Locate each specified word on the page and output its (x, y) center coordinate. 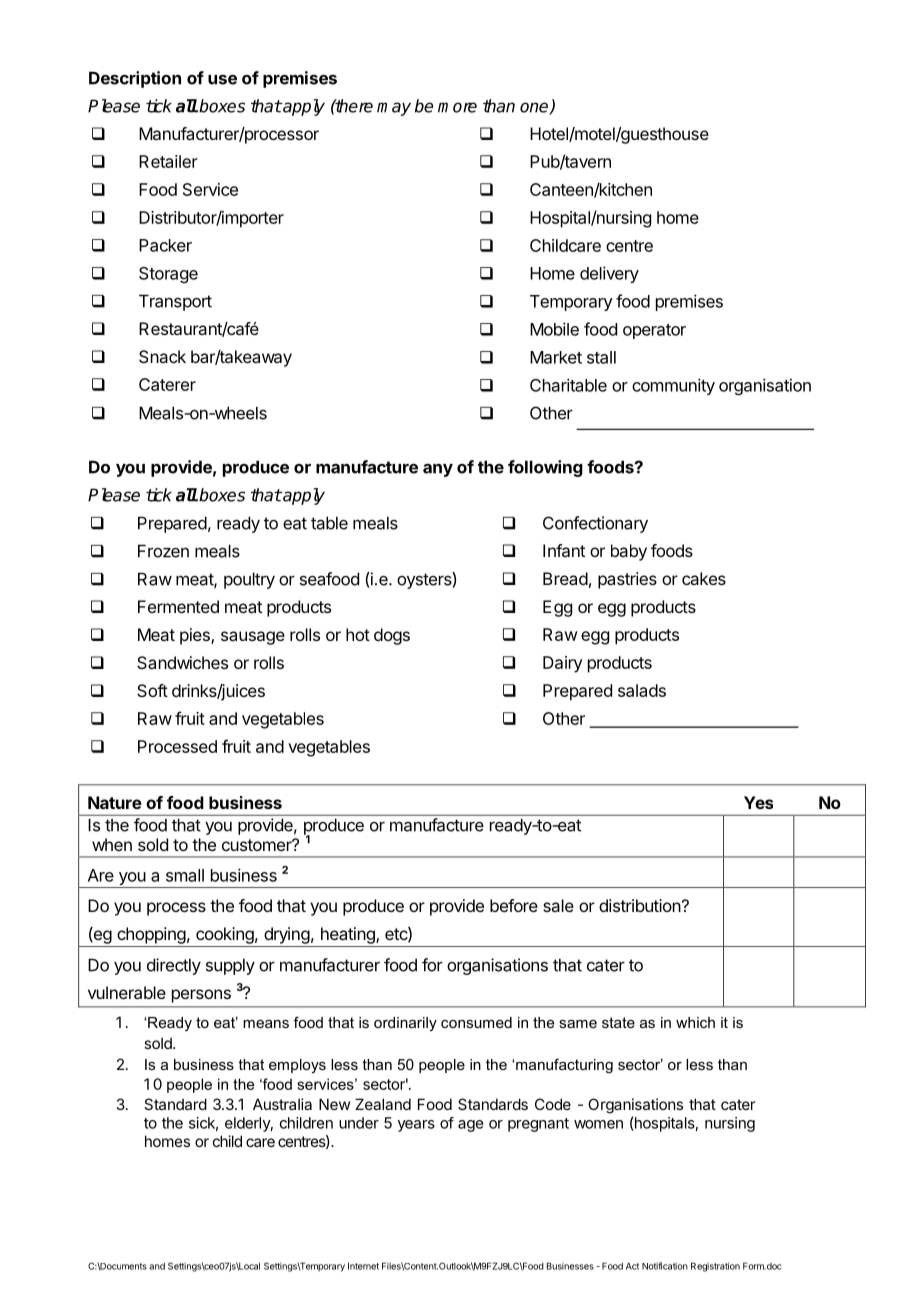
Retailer (168, 161)
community (673, 386)
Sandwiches (182, 662)
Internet (363, 1266)
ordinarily (405, 1024)
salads (642, 690)
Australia (282, 1104)
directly (174, 966)
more (457, 107)
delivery (609, 274)
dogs (392, 636)
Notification (665, 1266)
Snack (162, 356)
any (438, 470)
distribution (640, 905)
